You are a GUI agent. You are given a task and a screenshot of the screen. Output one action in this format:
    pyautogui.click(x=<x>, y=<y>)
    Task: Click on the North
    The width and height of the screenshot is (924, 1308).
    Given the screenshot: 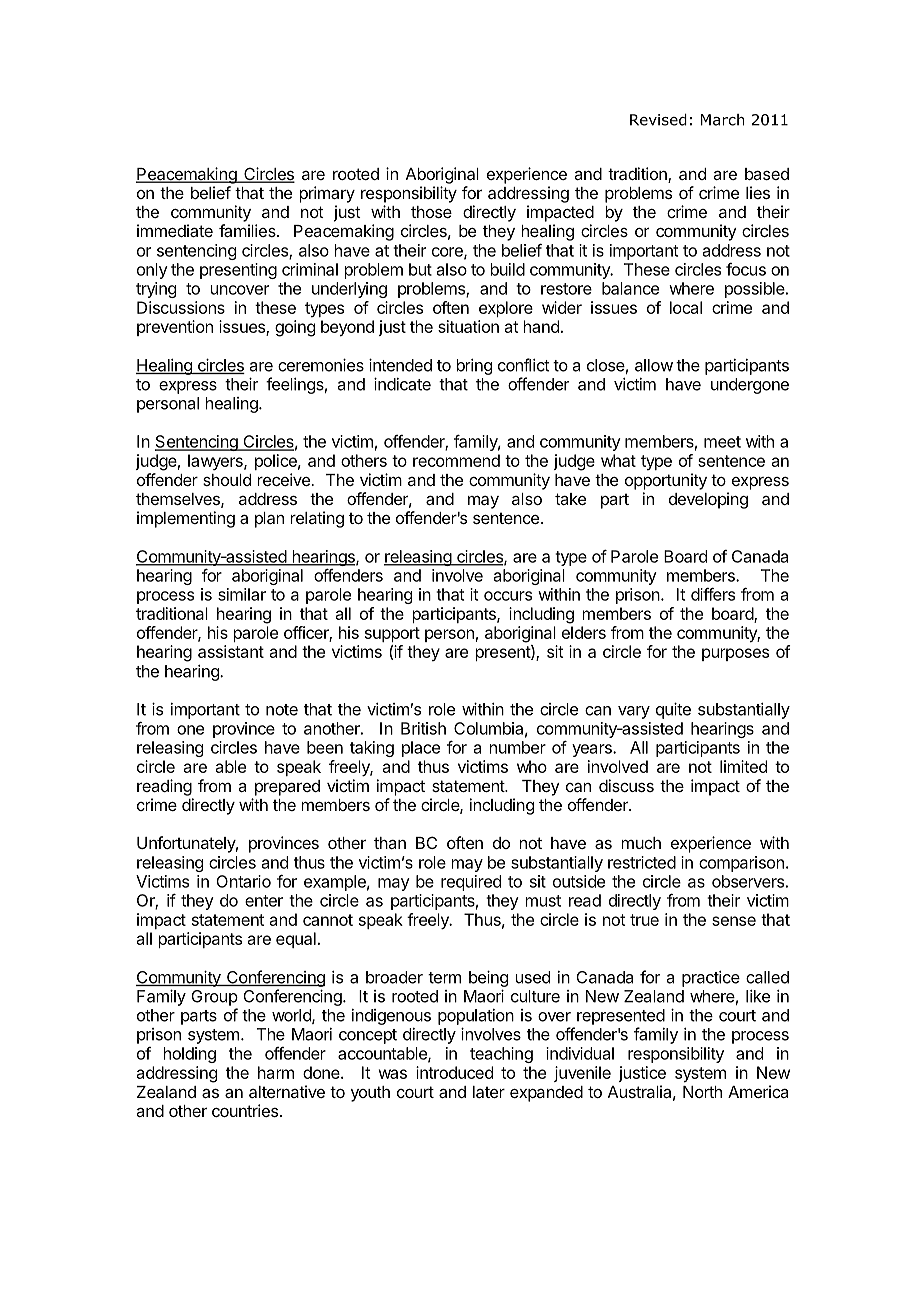 What is the action you would take?
    pyautogui.click(x=702, y=1092)
